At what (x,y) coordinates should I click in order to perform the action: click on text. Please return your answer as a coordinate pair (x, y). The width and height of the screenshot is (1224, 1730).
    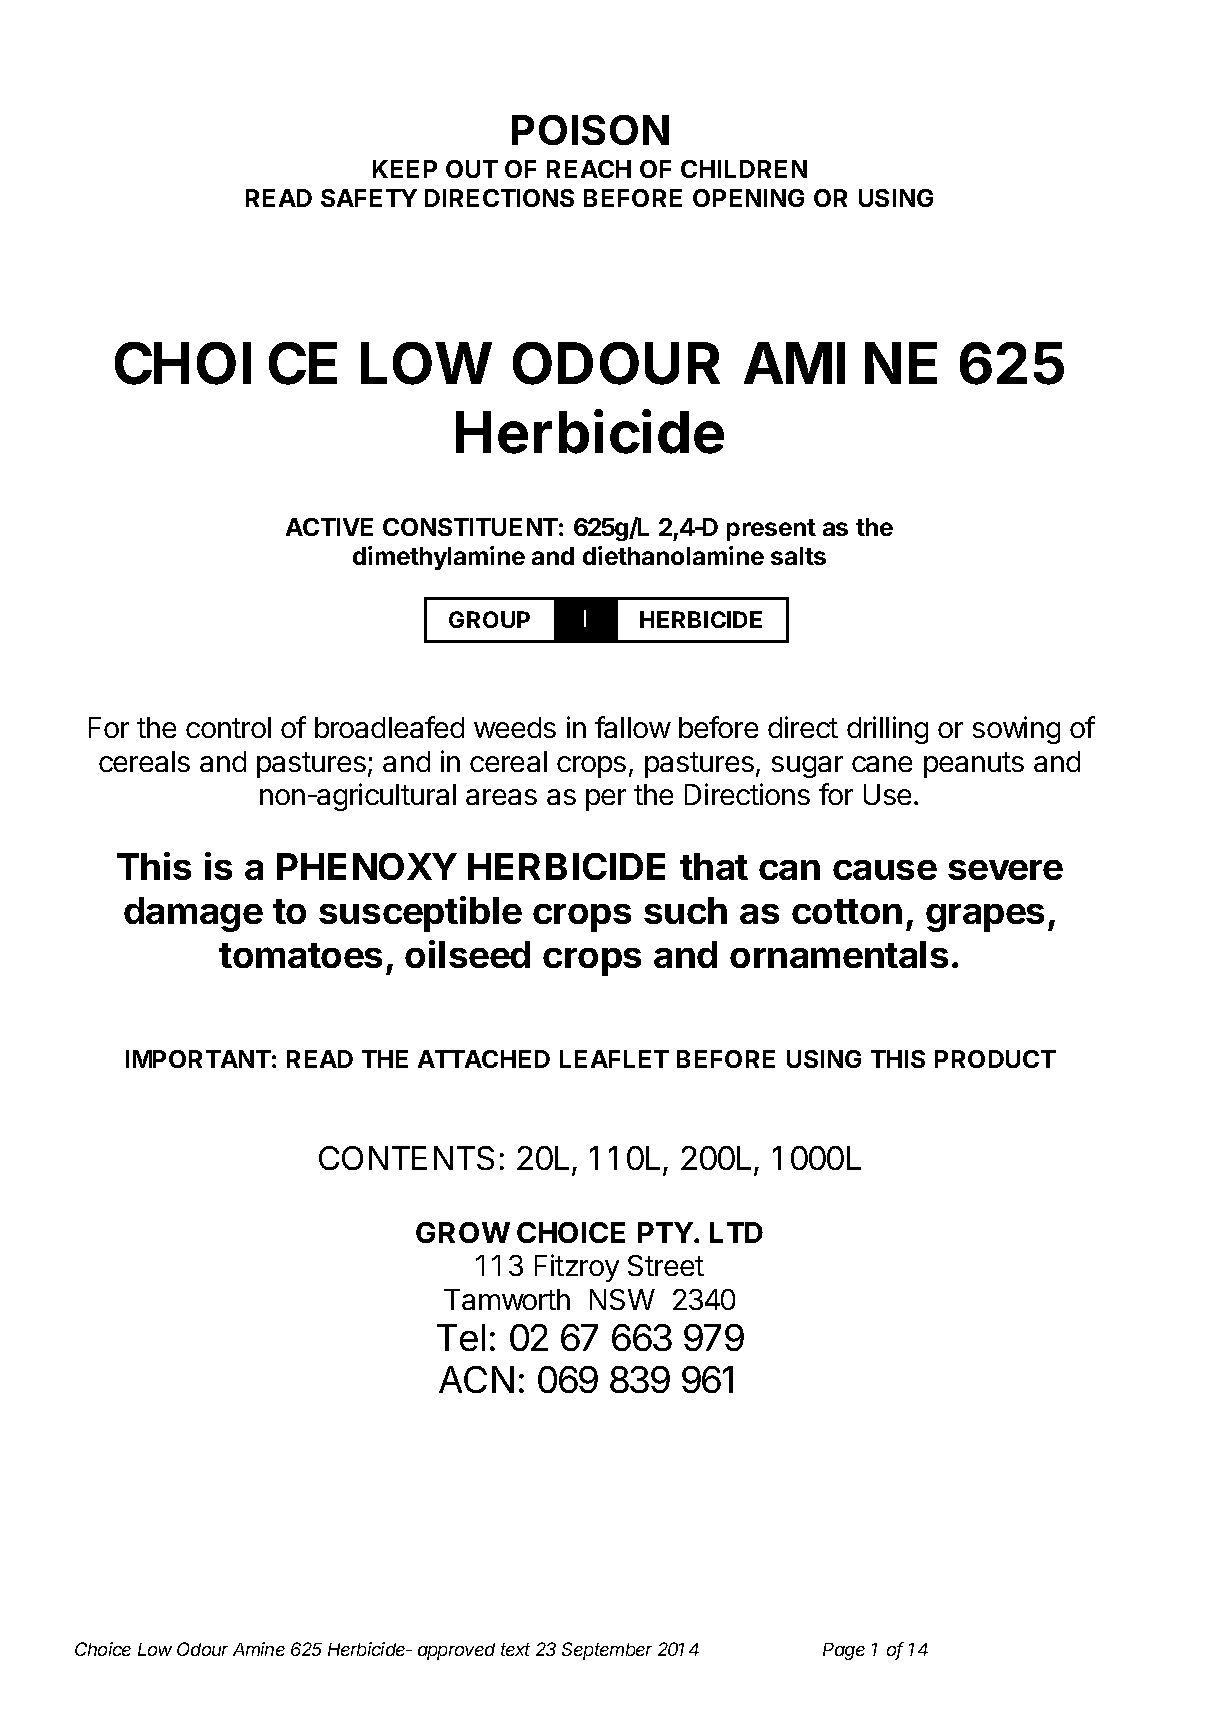
    Looking at the image, I should click on (515, 1649).
